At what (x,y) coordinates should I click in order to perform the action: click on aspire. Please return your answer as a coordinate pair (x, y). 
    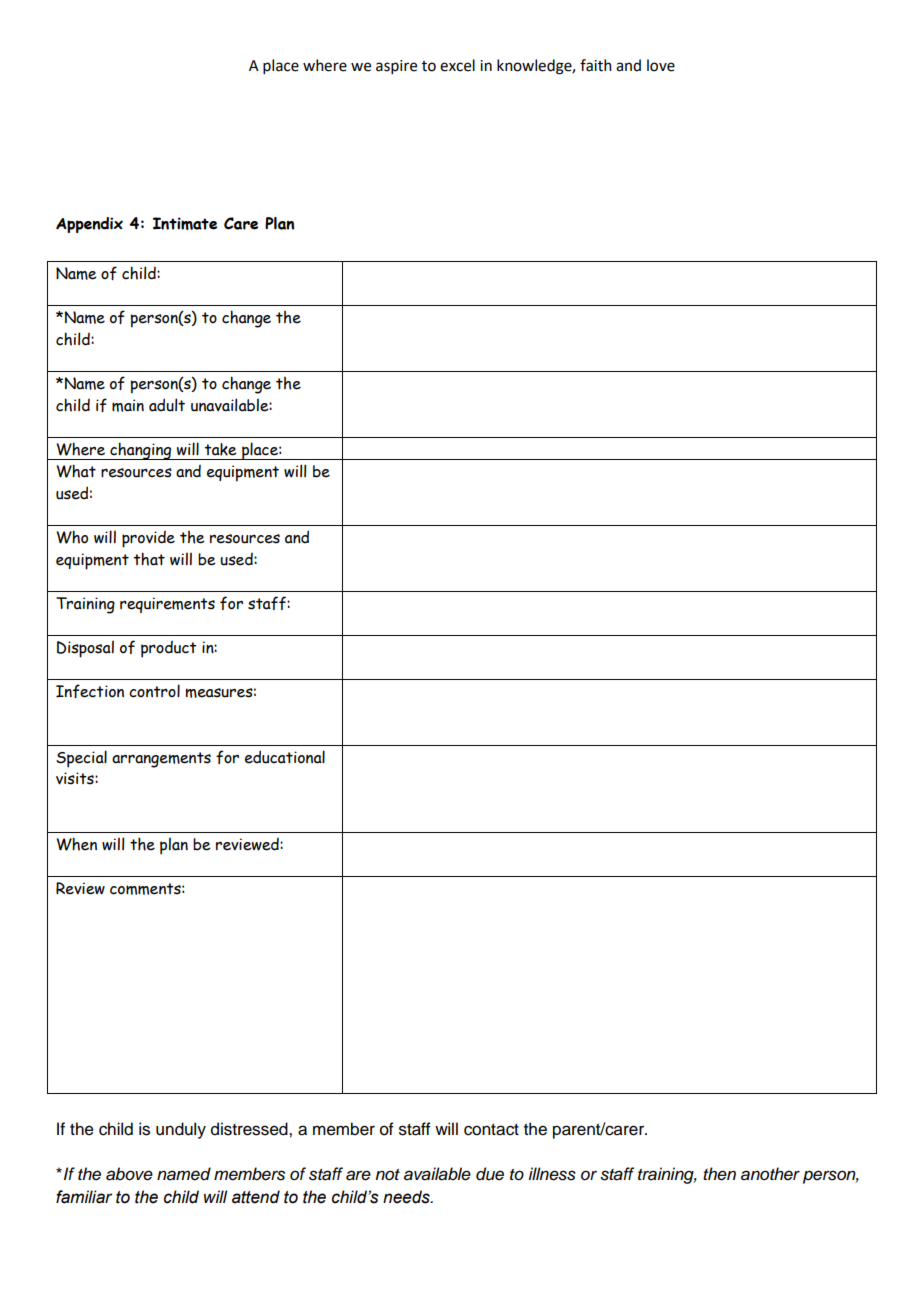
    Looking at the image, I should click on (396, 67).
